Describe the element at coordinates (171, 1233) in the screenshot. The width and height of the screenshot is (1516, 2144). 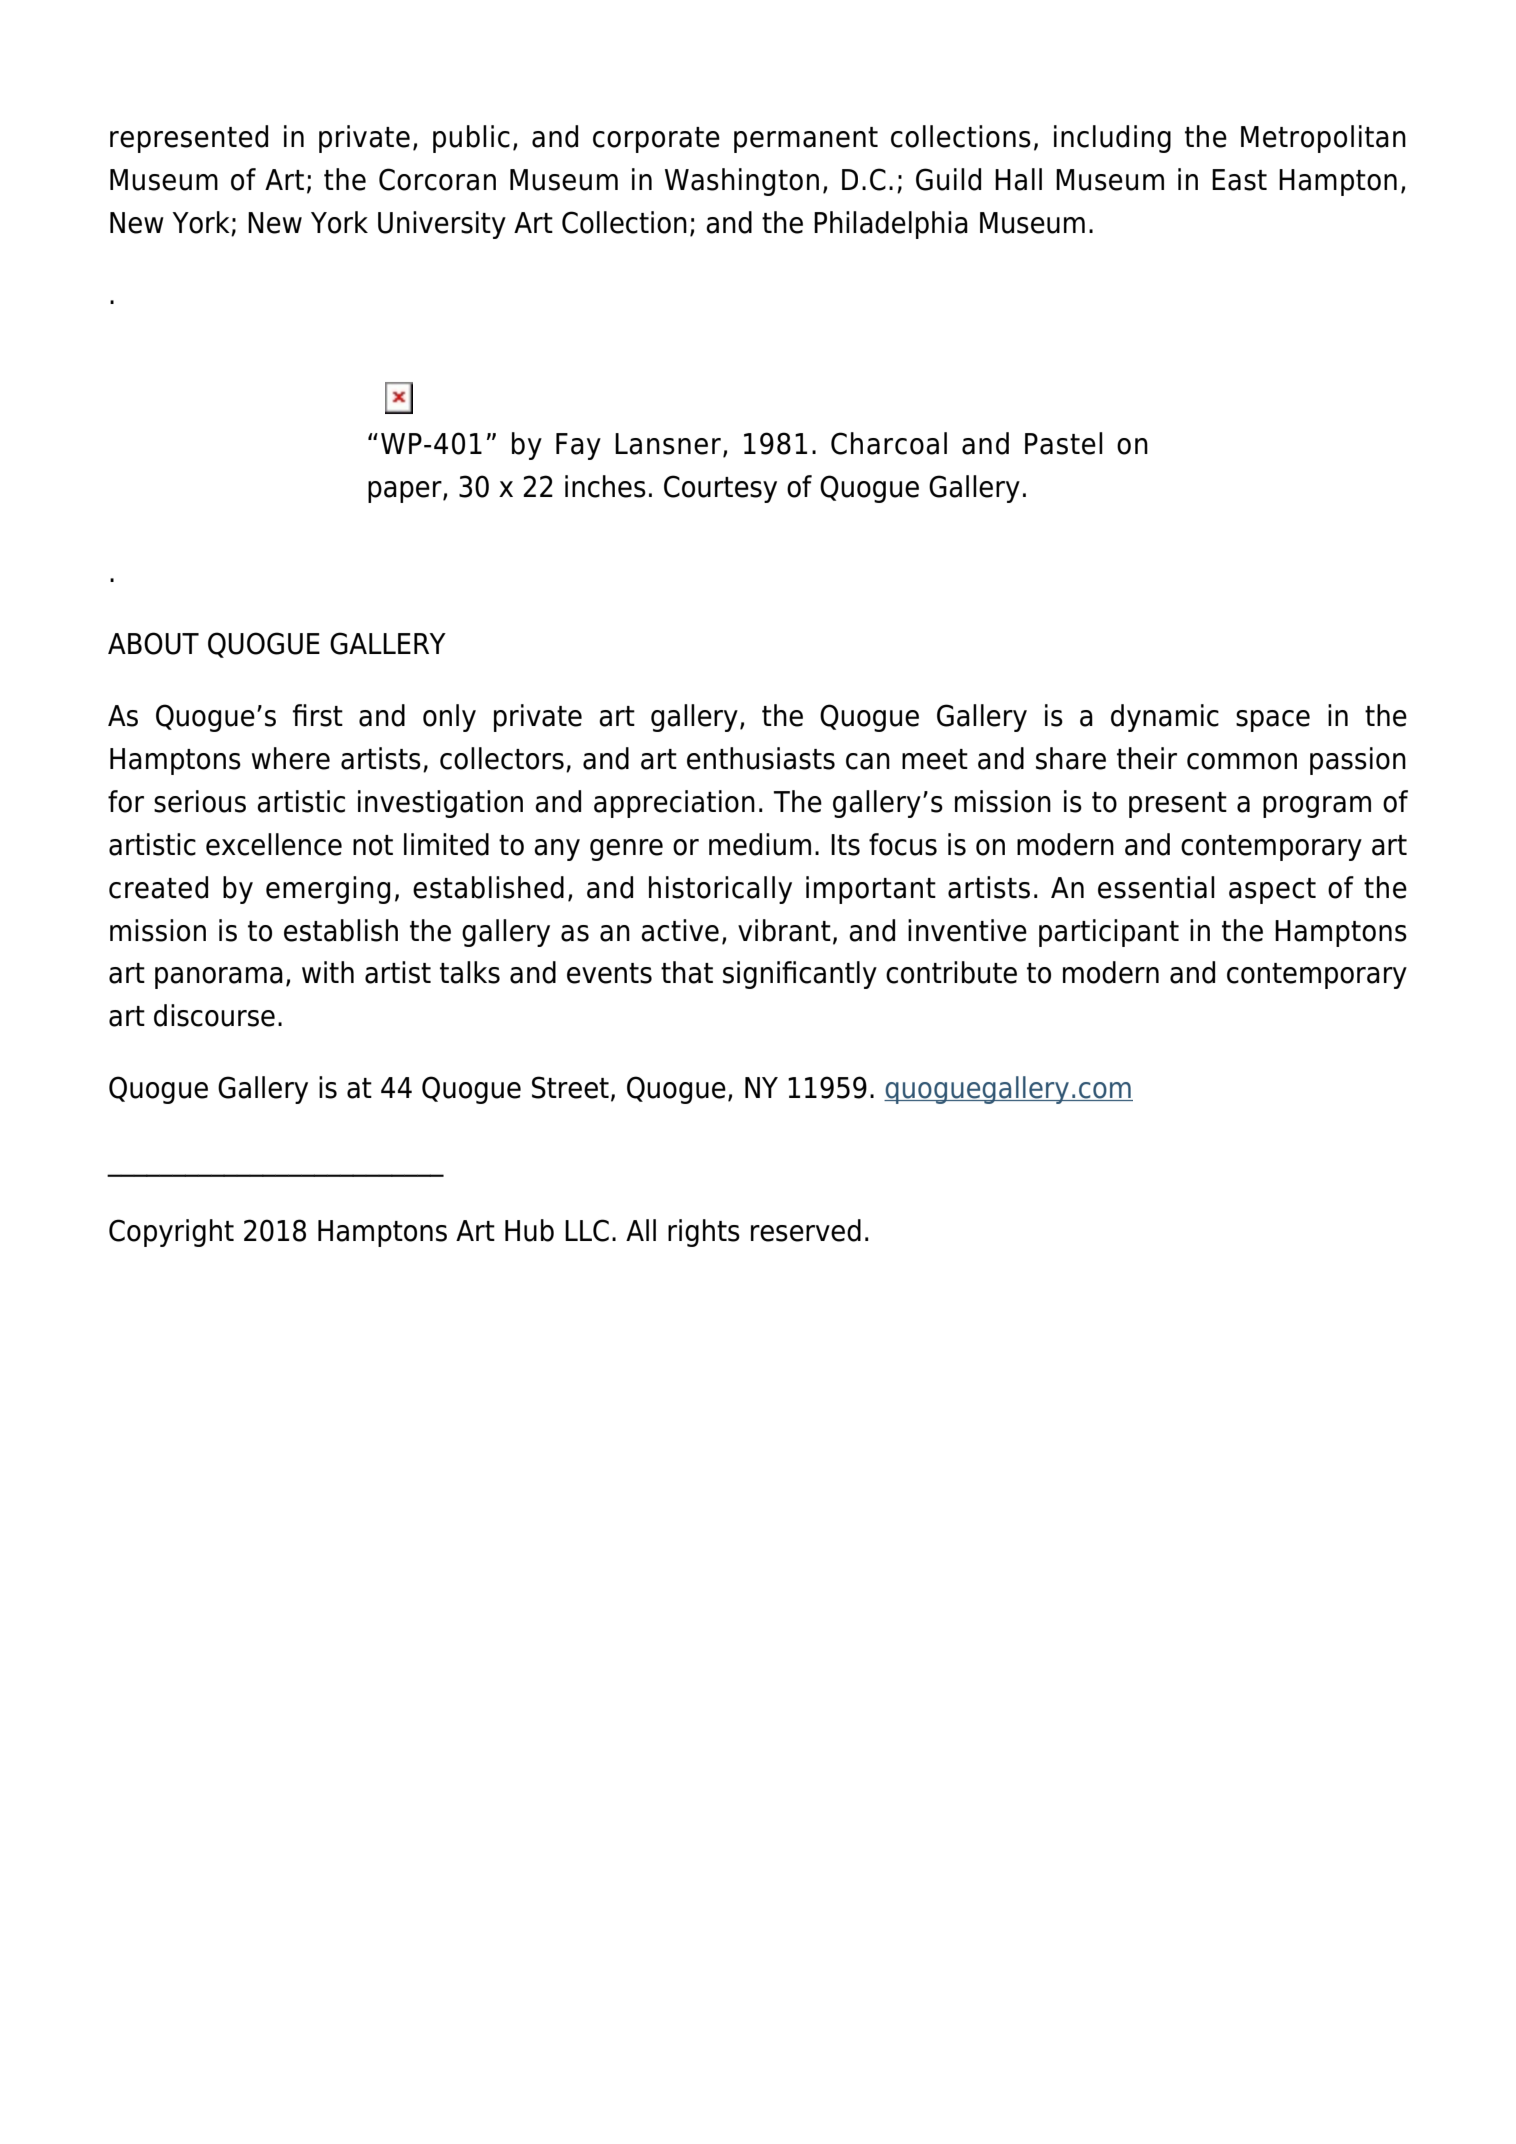
I see `Copyright` at that location.
